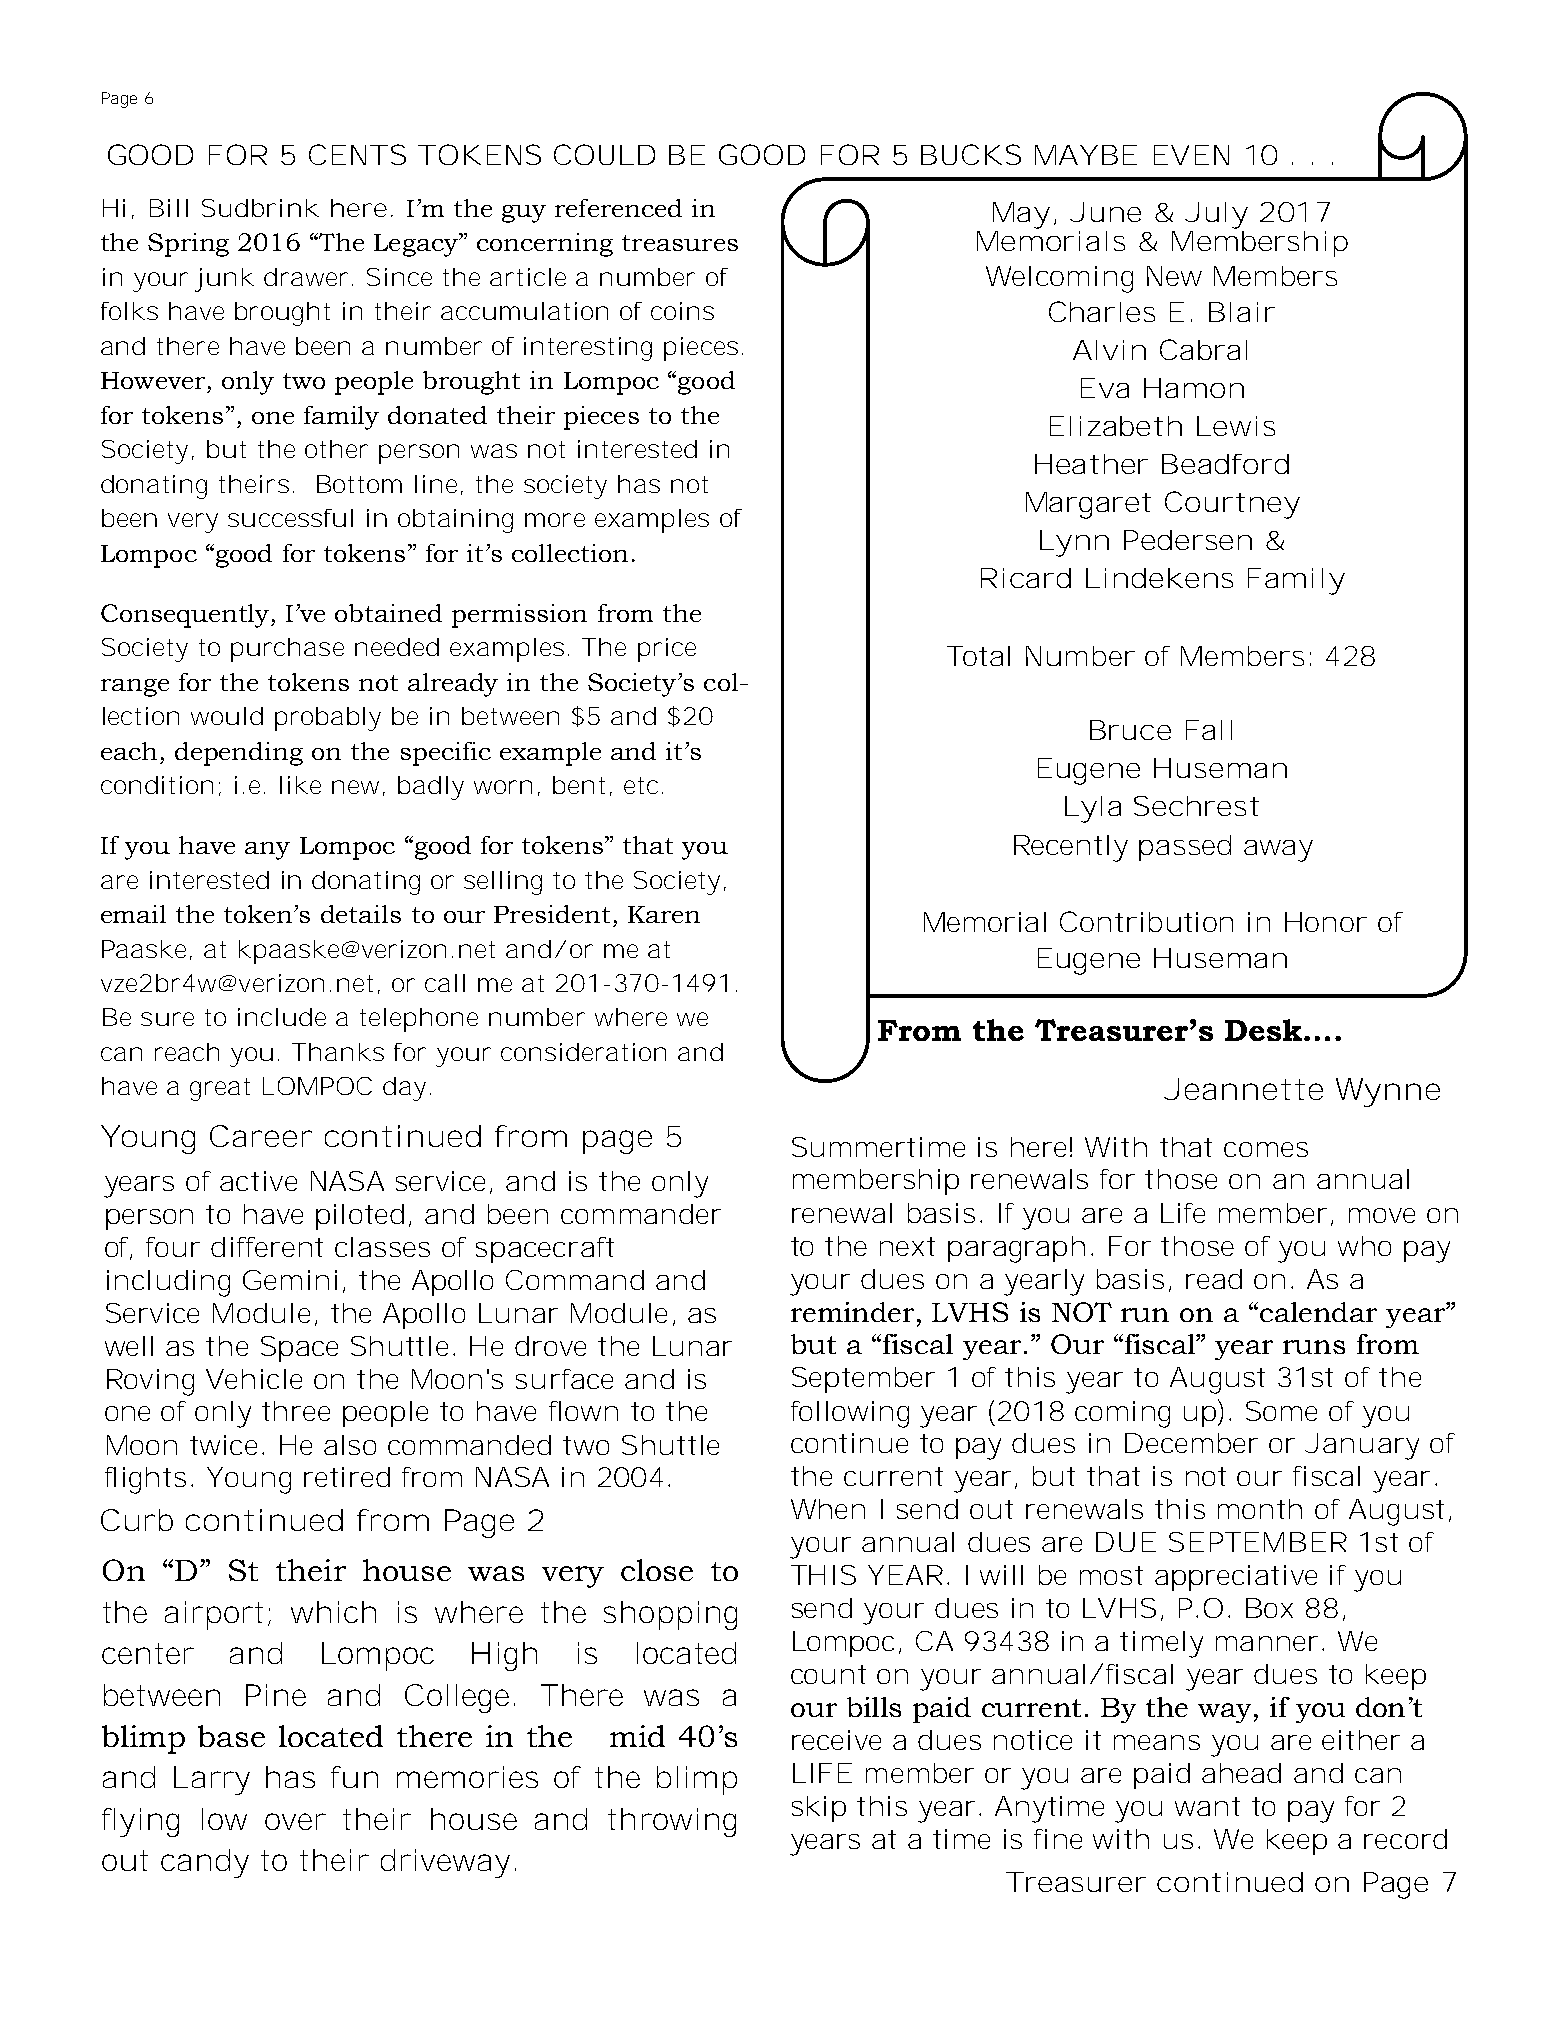 The height and width of the screenshot is (2022, 1562). What do you see at coordinates (282, 1017) in the screenshot?
I see `include` at bounding box center [282, 1017].
